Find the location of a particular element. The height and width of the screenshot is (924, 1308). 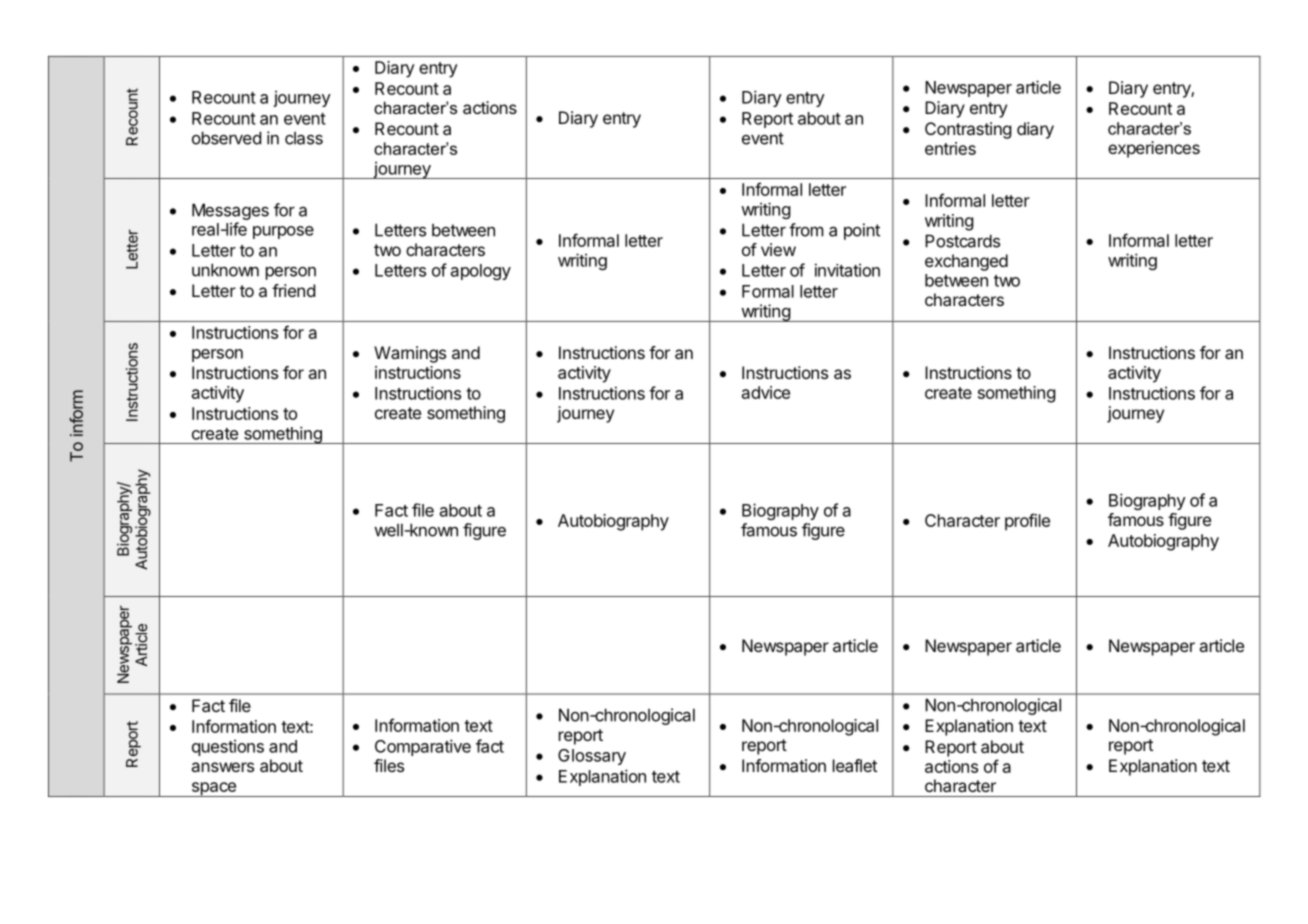

class is located at coordinates (304, 138).
